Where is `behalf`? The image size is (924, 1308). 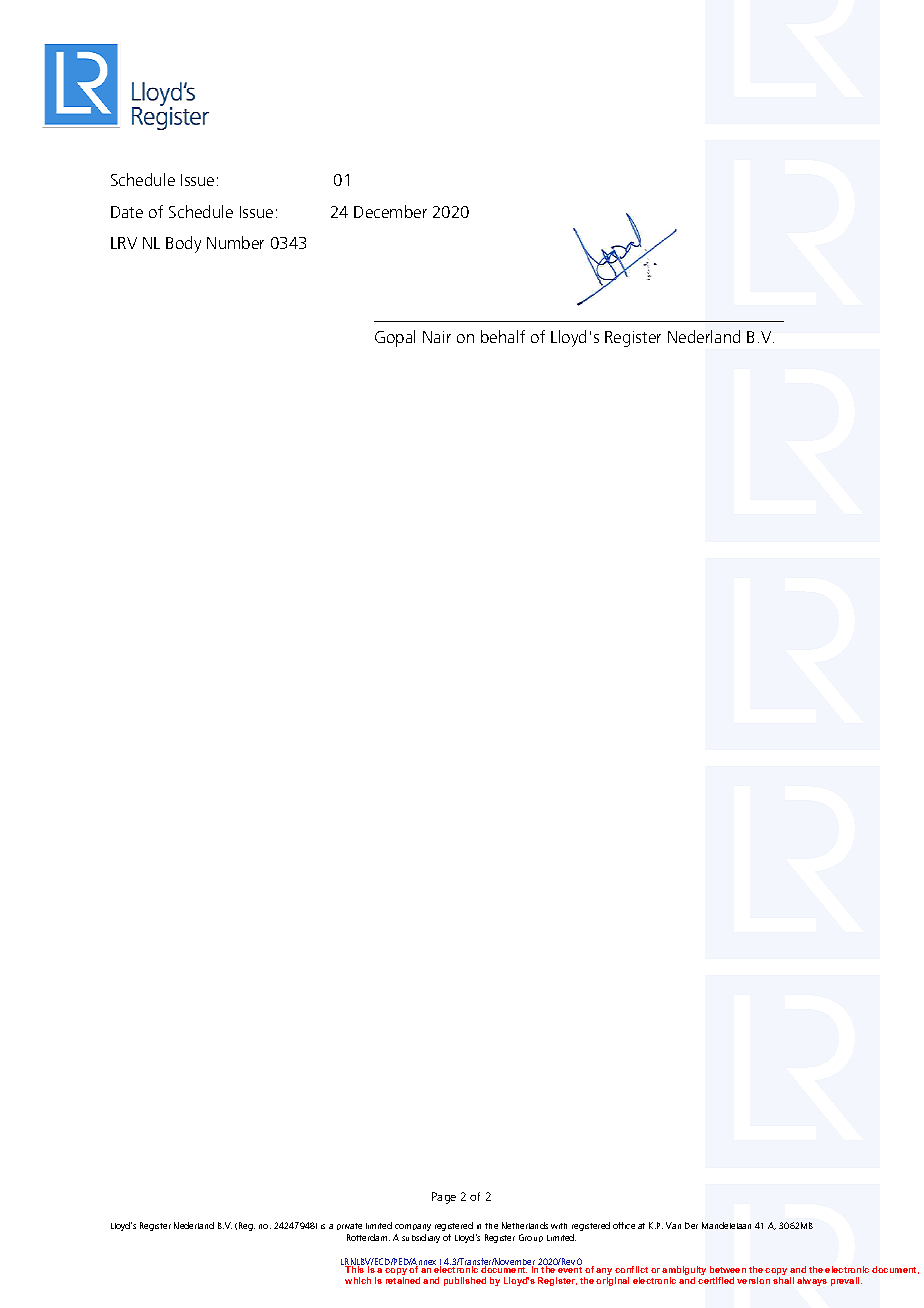
behalf is located at coordinates (503, 336).
